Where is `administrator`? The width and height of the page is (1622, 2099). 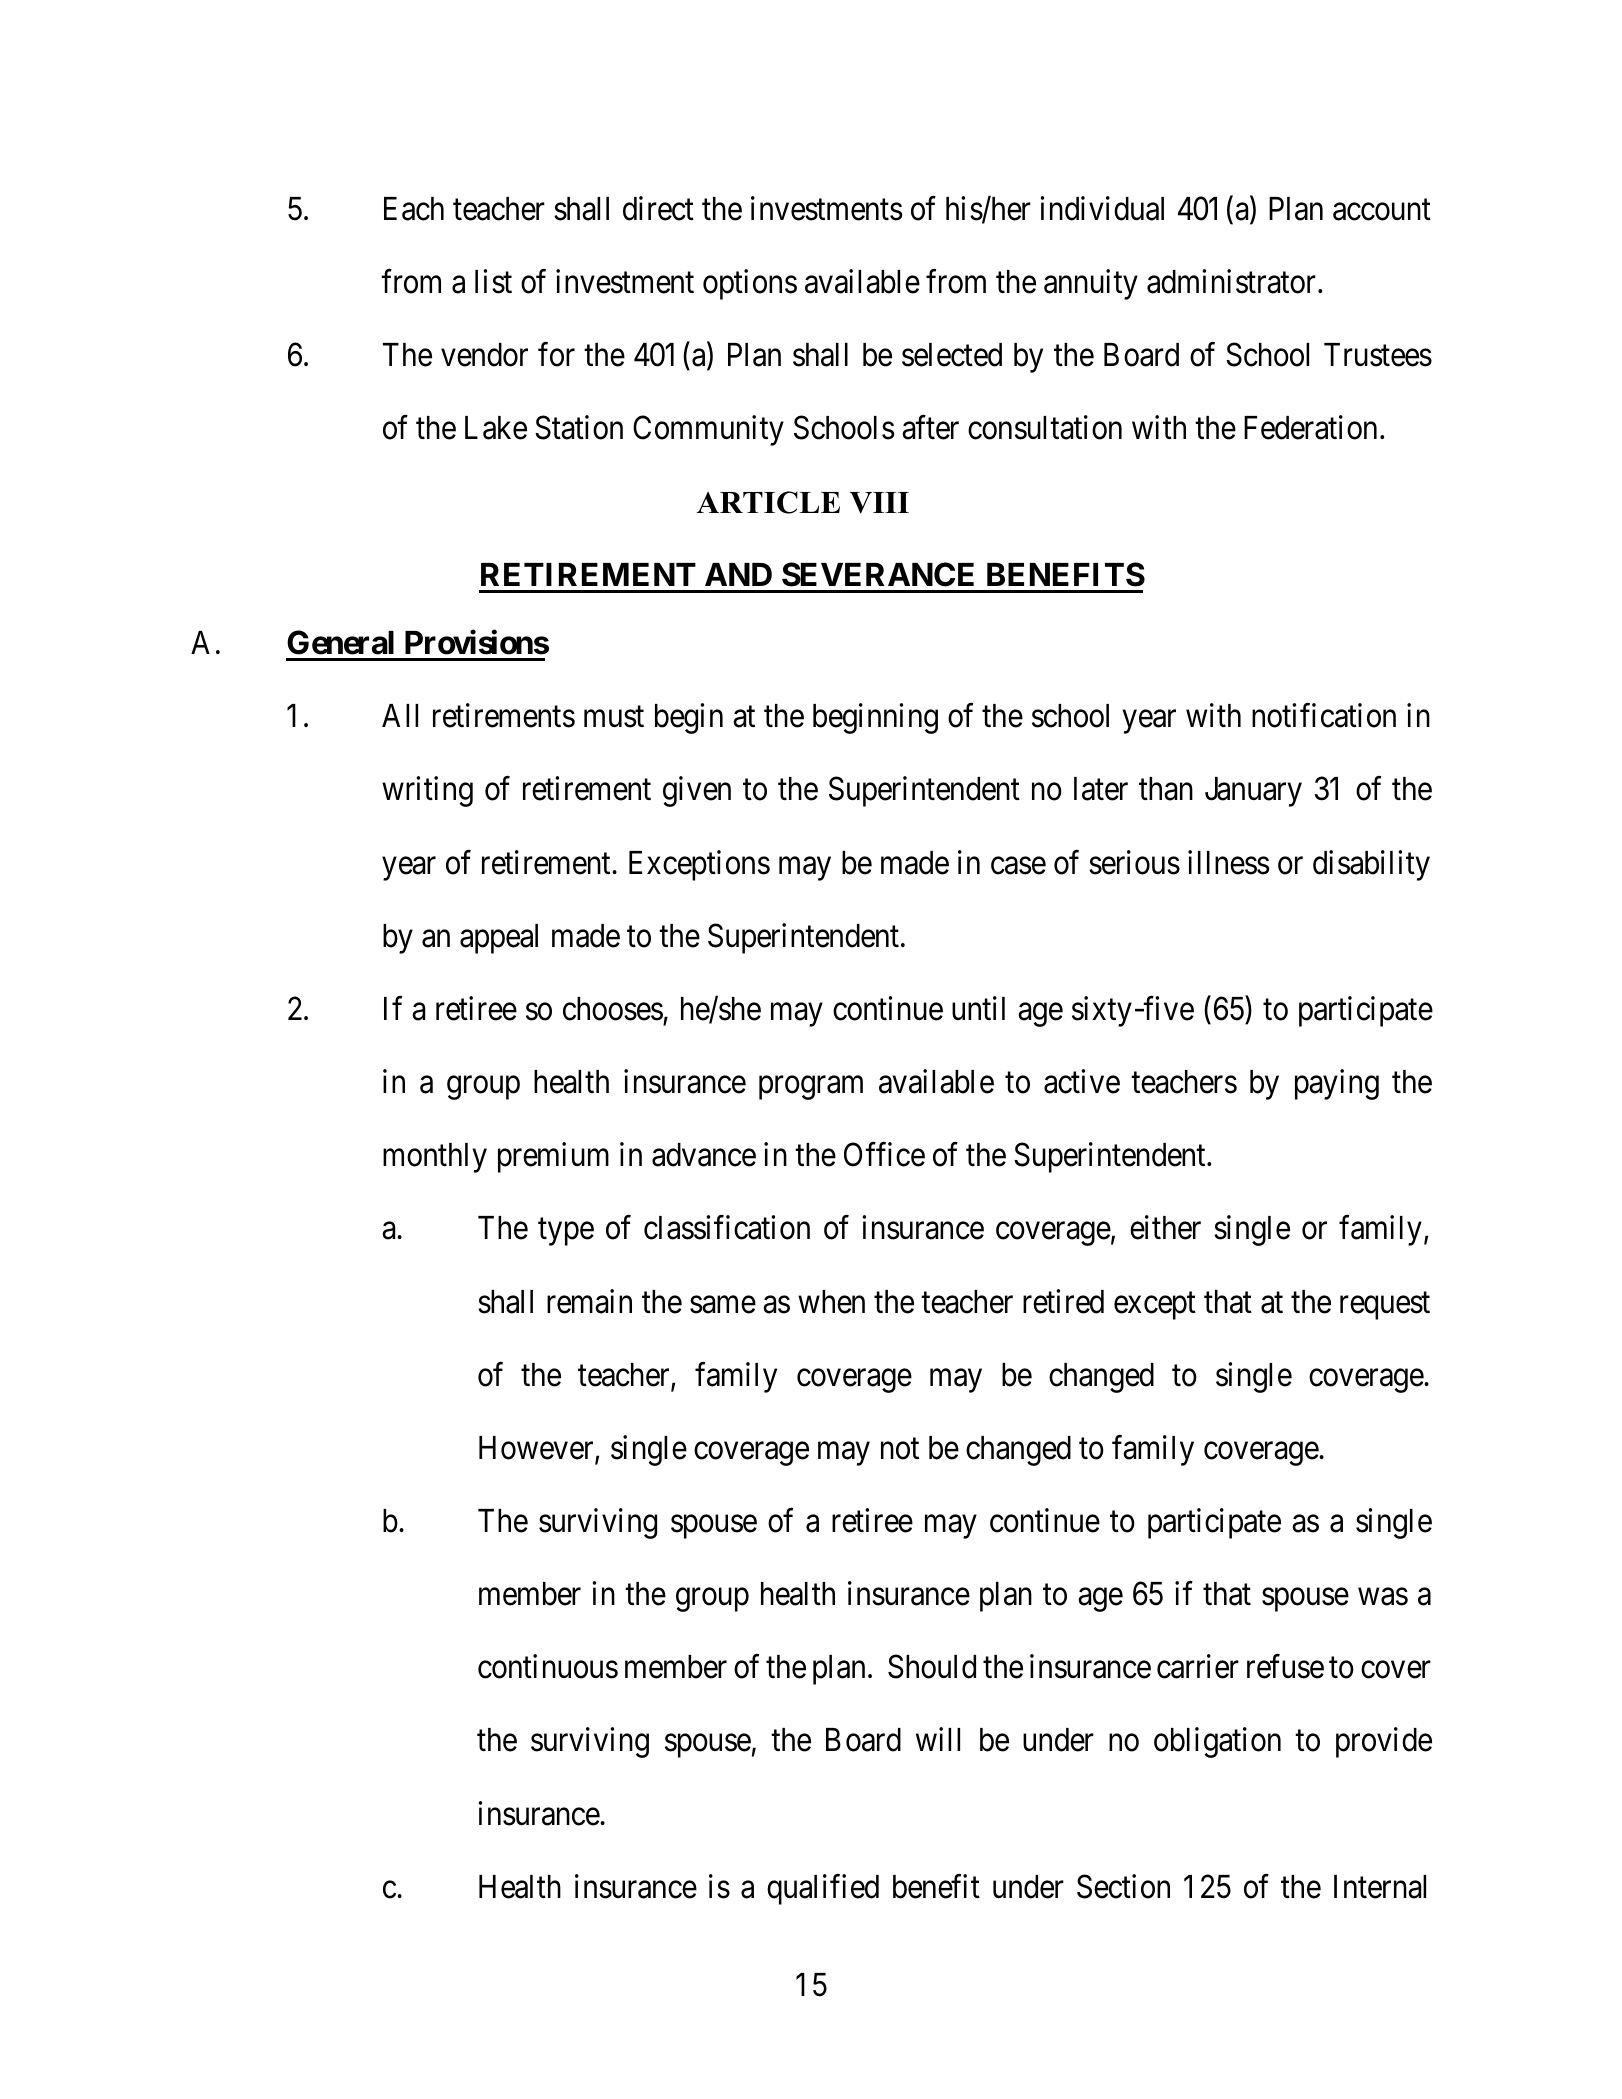 administrator is located at coordinates (1231, 281).
